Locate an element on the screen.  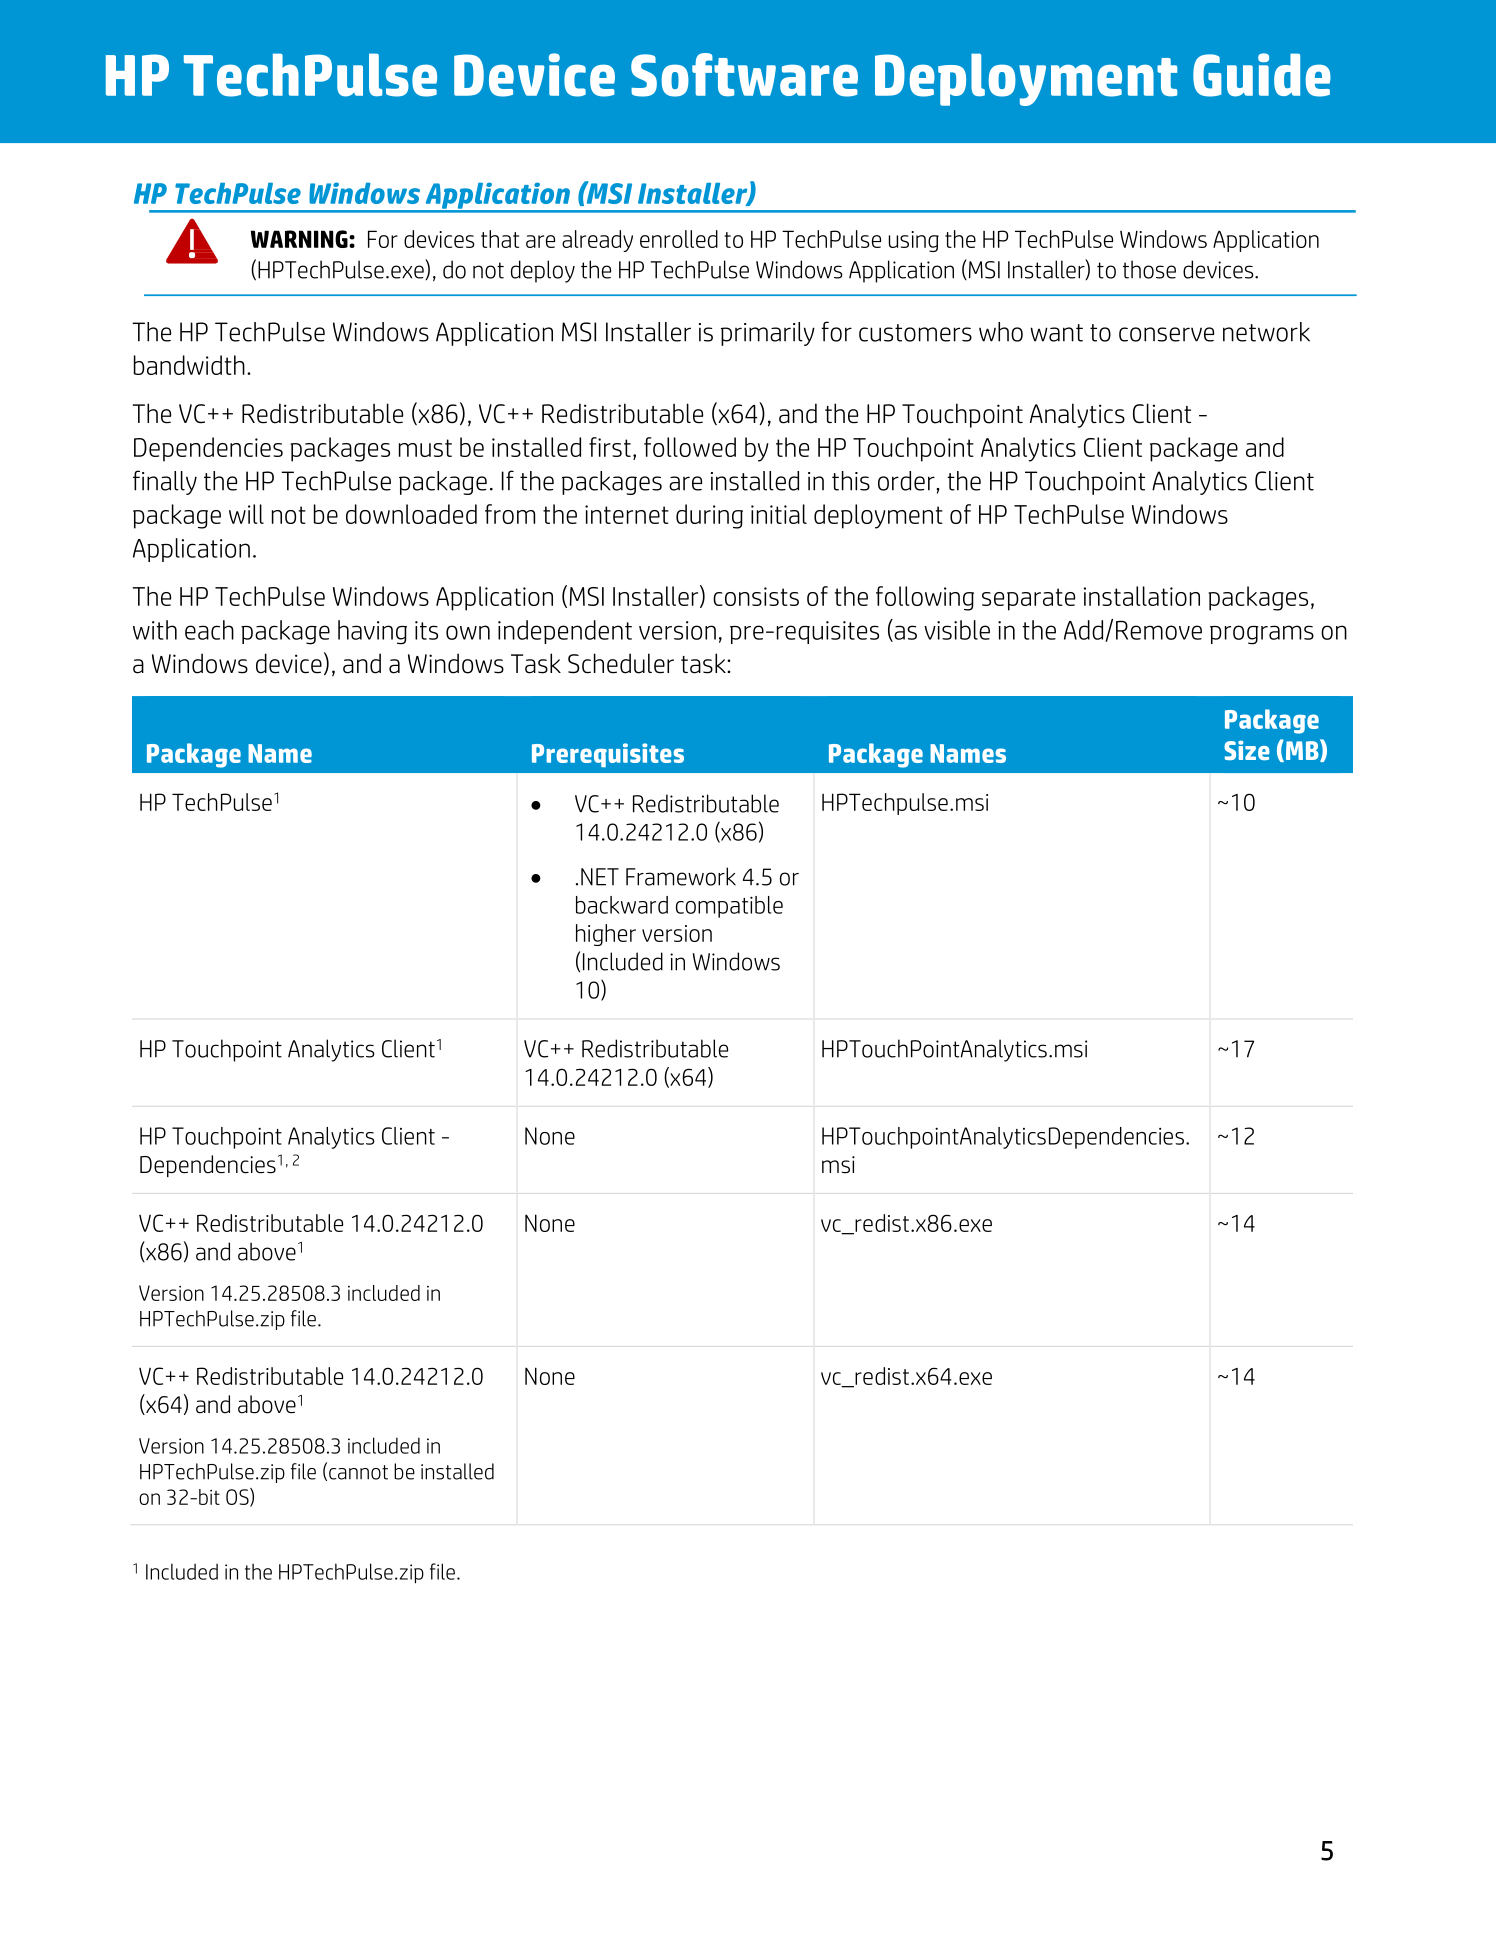
compatible is located at coordinates (729, 907).
